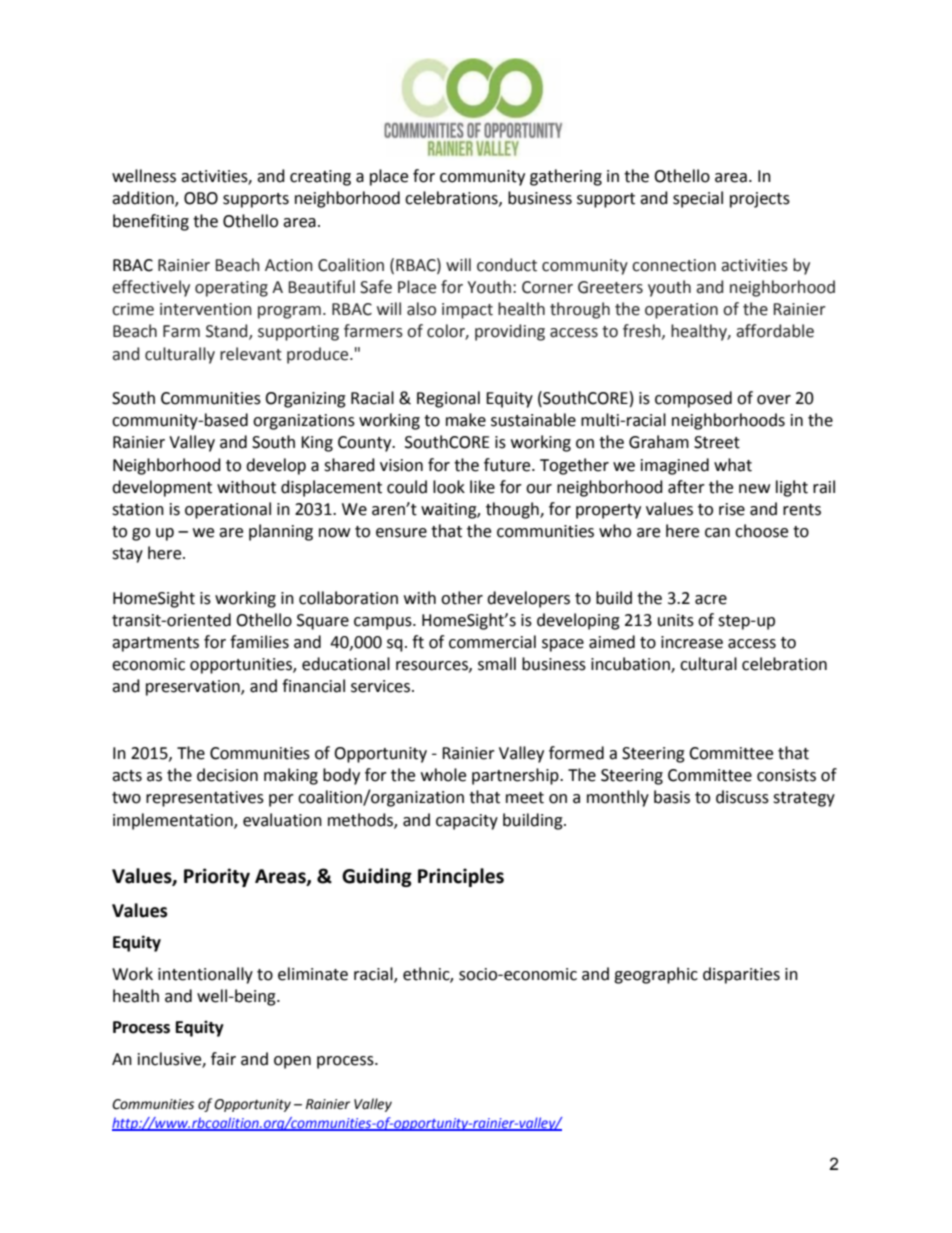  I want to click on open, so click(292, 1062).
